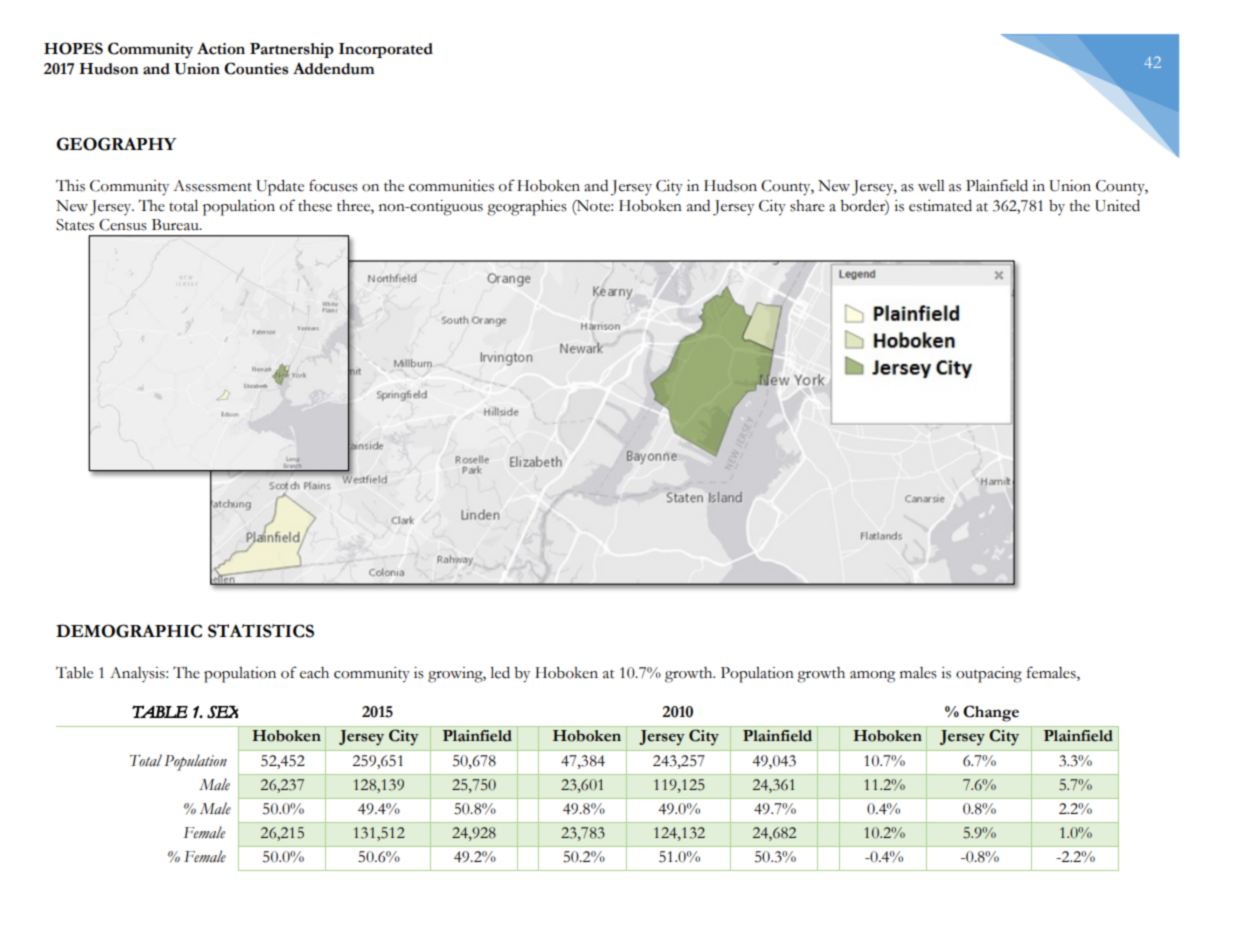  I want to click on estimated, so click(940, 206).
